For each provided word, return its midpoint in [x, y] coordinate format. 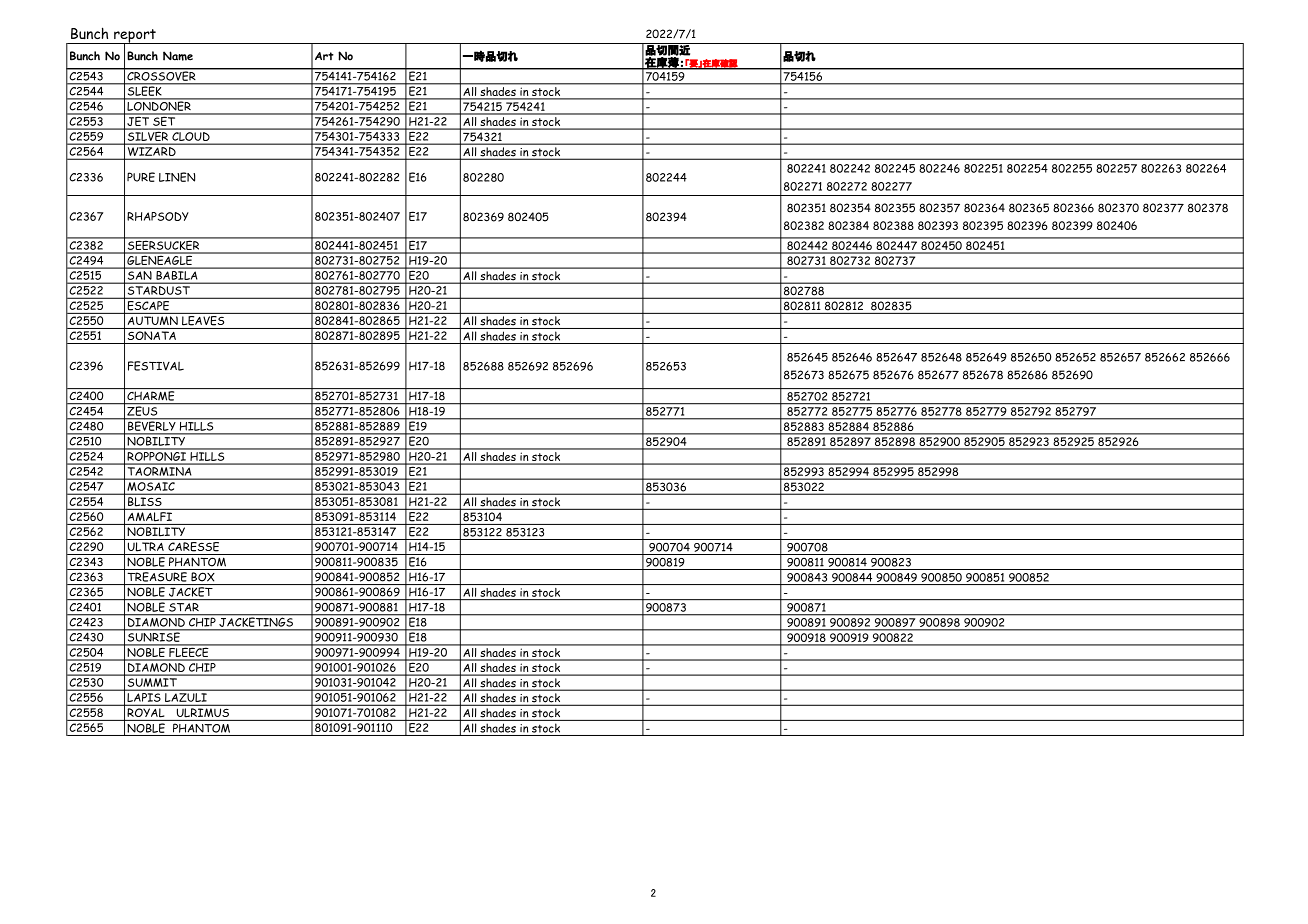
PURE [141, 177]
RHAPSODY [158, 216]
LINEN [177, 177]
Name [178, 56]
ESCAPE [148, 304]
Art [324, 56]
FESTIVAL [156, 366]
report [135, 37]
